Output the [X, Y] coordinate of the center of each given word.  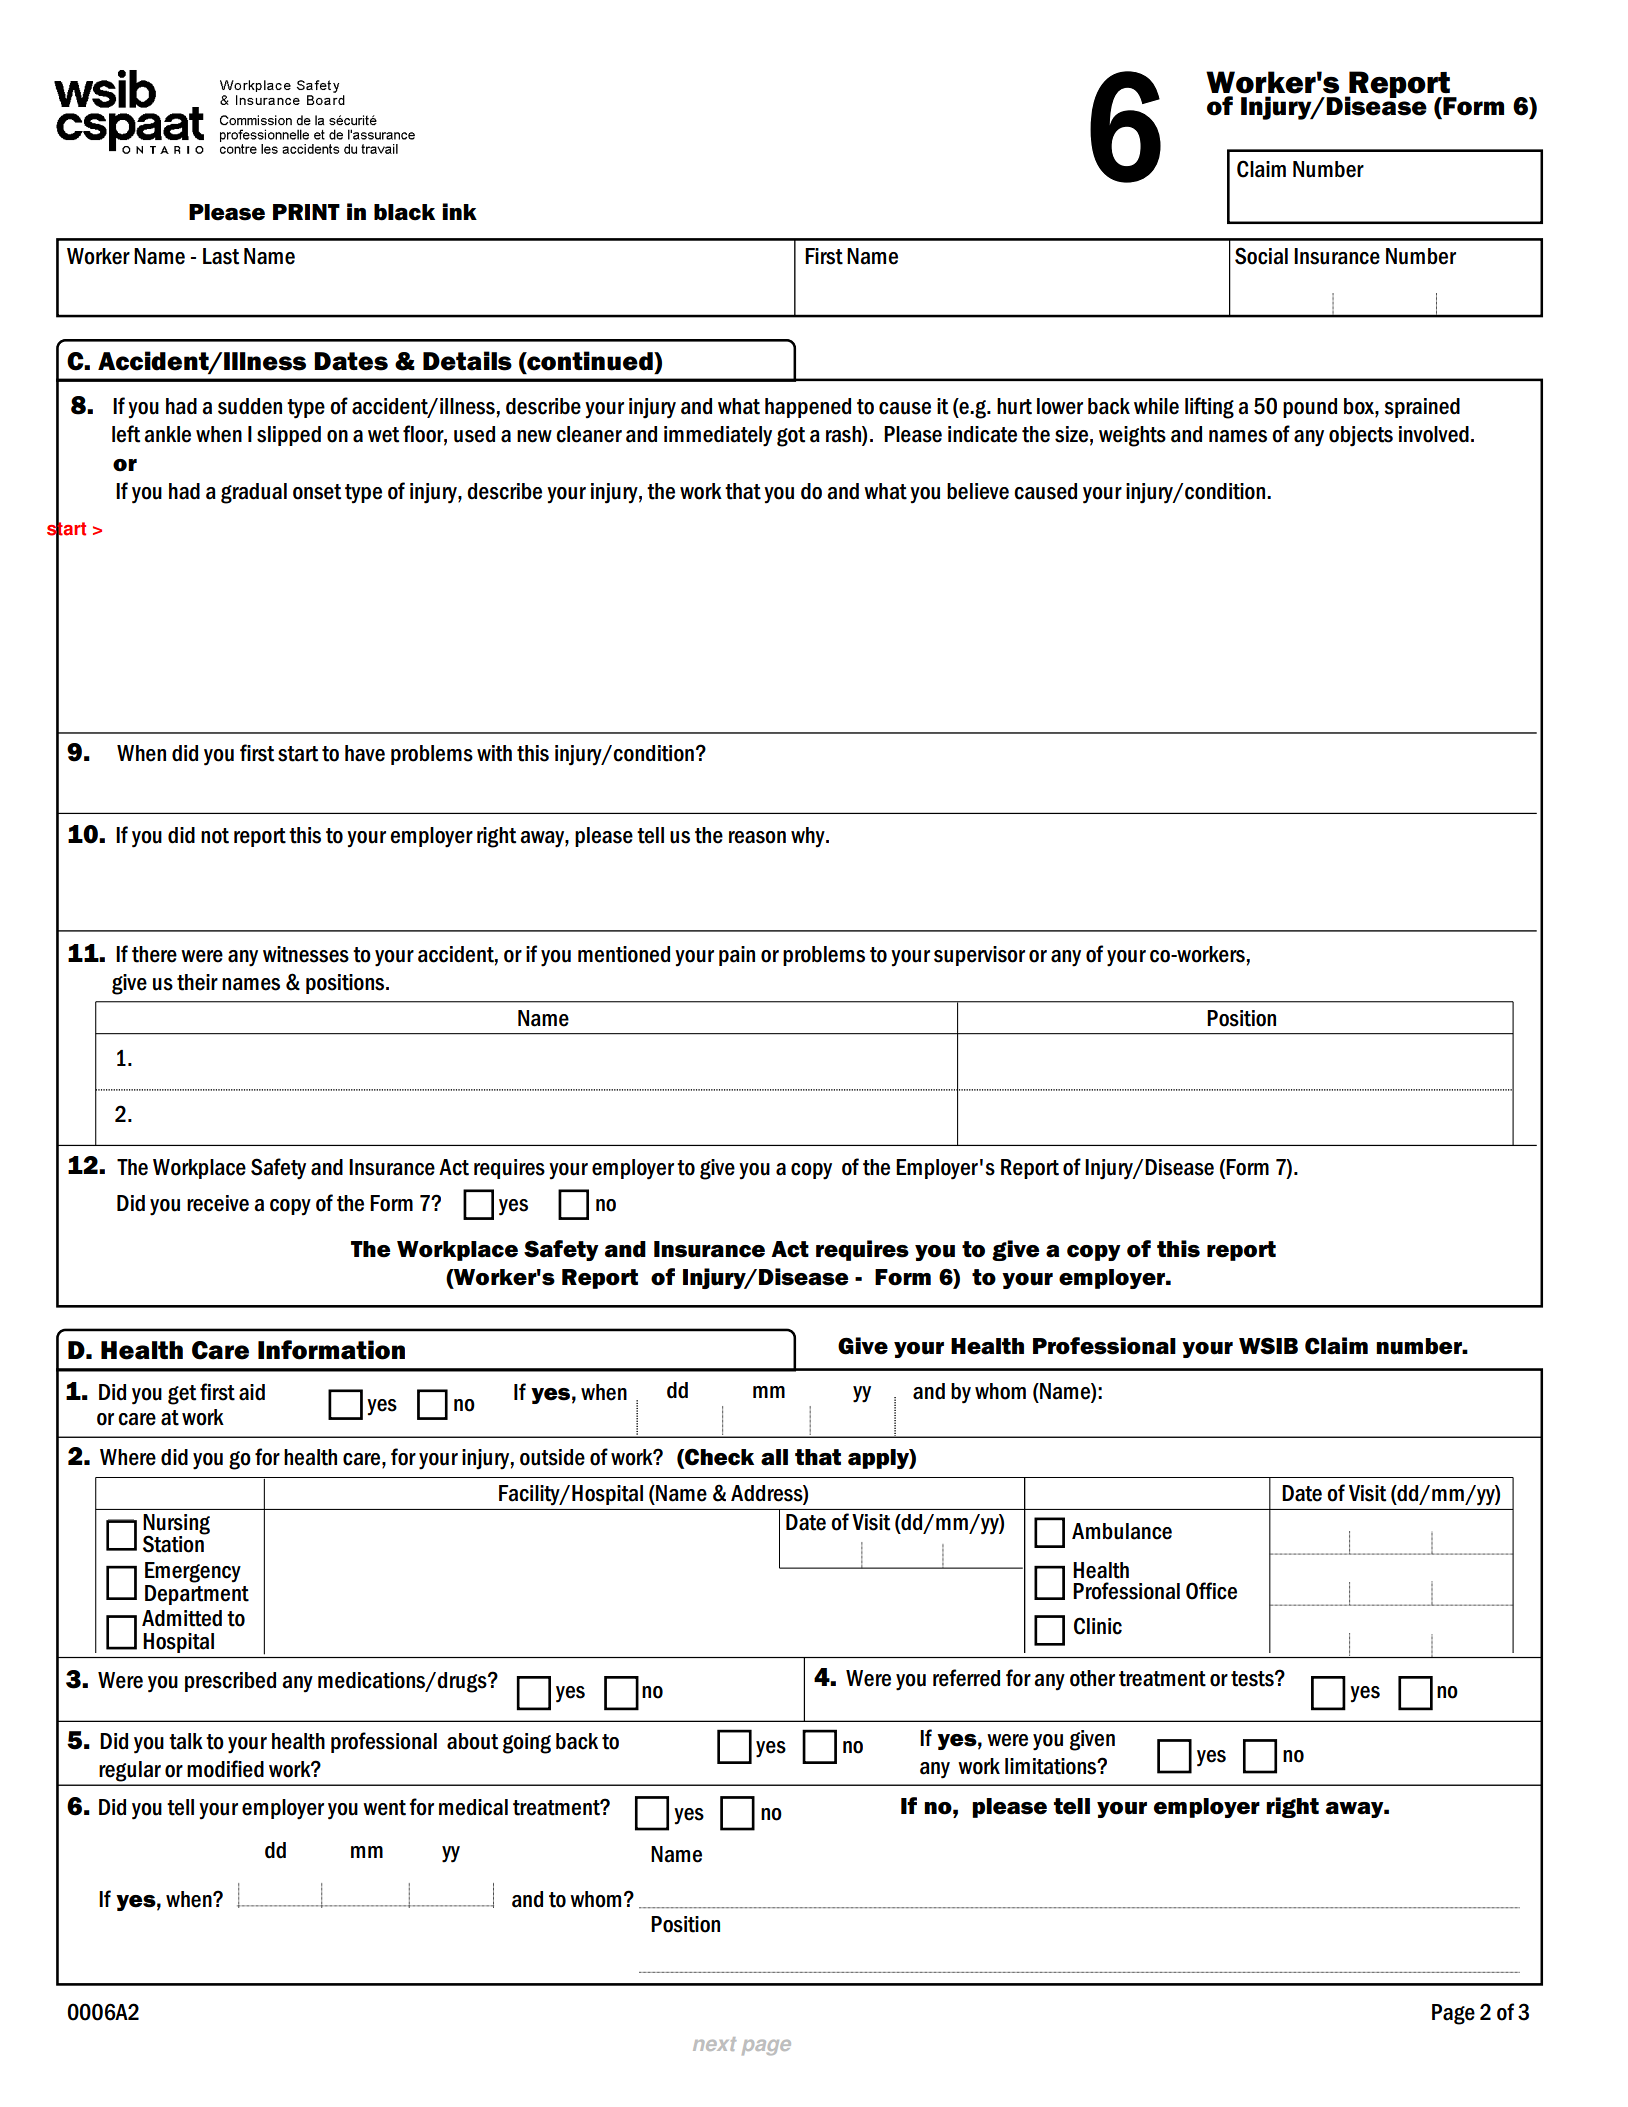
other [1092, 1678]
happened [808, 408]
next [714, 2044]
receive [218, 1203]
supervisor [979, 956]
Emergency [193, 1572]
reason [757, 837]
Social [1261, 256]
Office [1211, 1591]
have [365, 753]
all [774, 1457]
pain [737, 956]
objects [1361, 436]
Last [221, 256]
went [384, 1808]
